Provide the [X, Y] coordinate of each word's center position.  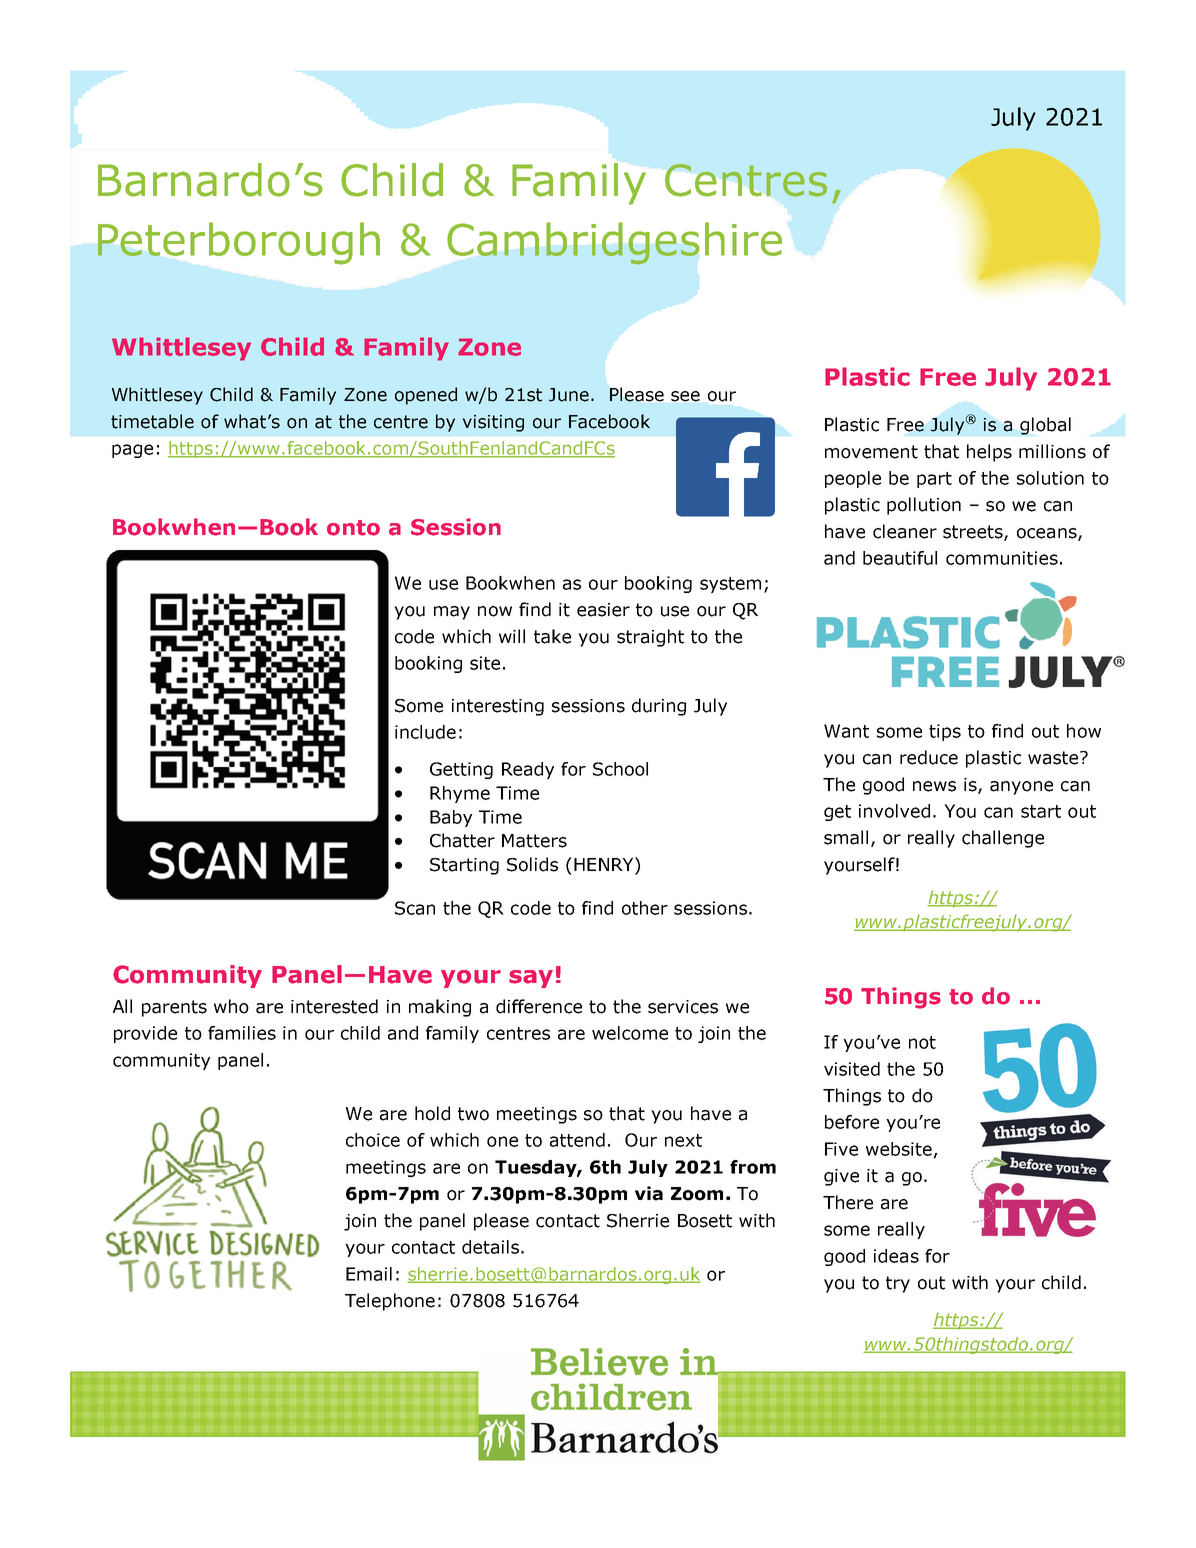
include [425, 732]
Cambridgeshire [614, 243]
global [1045, 426]
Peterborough [239, 243]
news [934, 786]
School [620, 769]
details [490, 1247]
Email [369, 1274]
